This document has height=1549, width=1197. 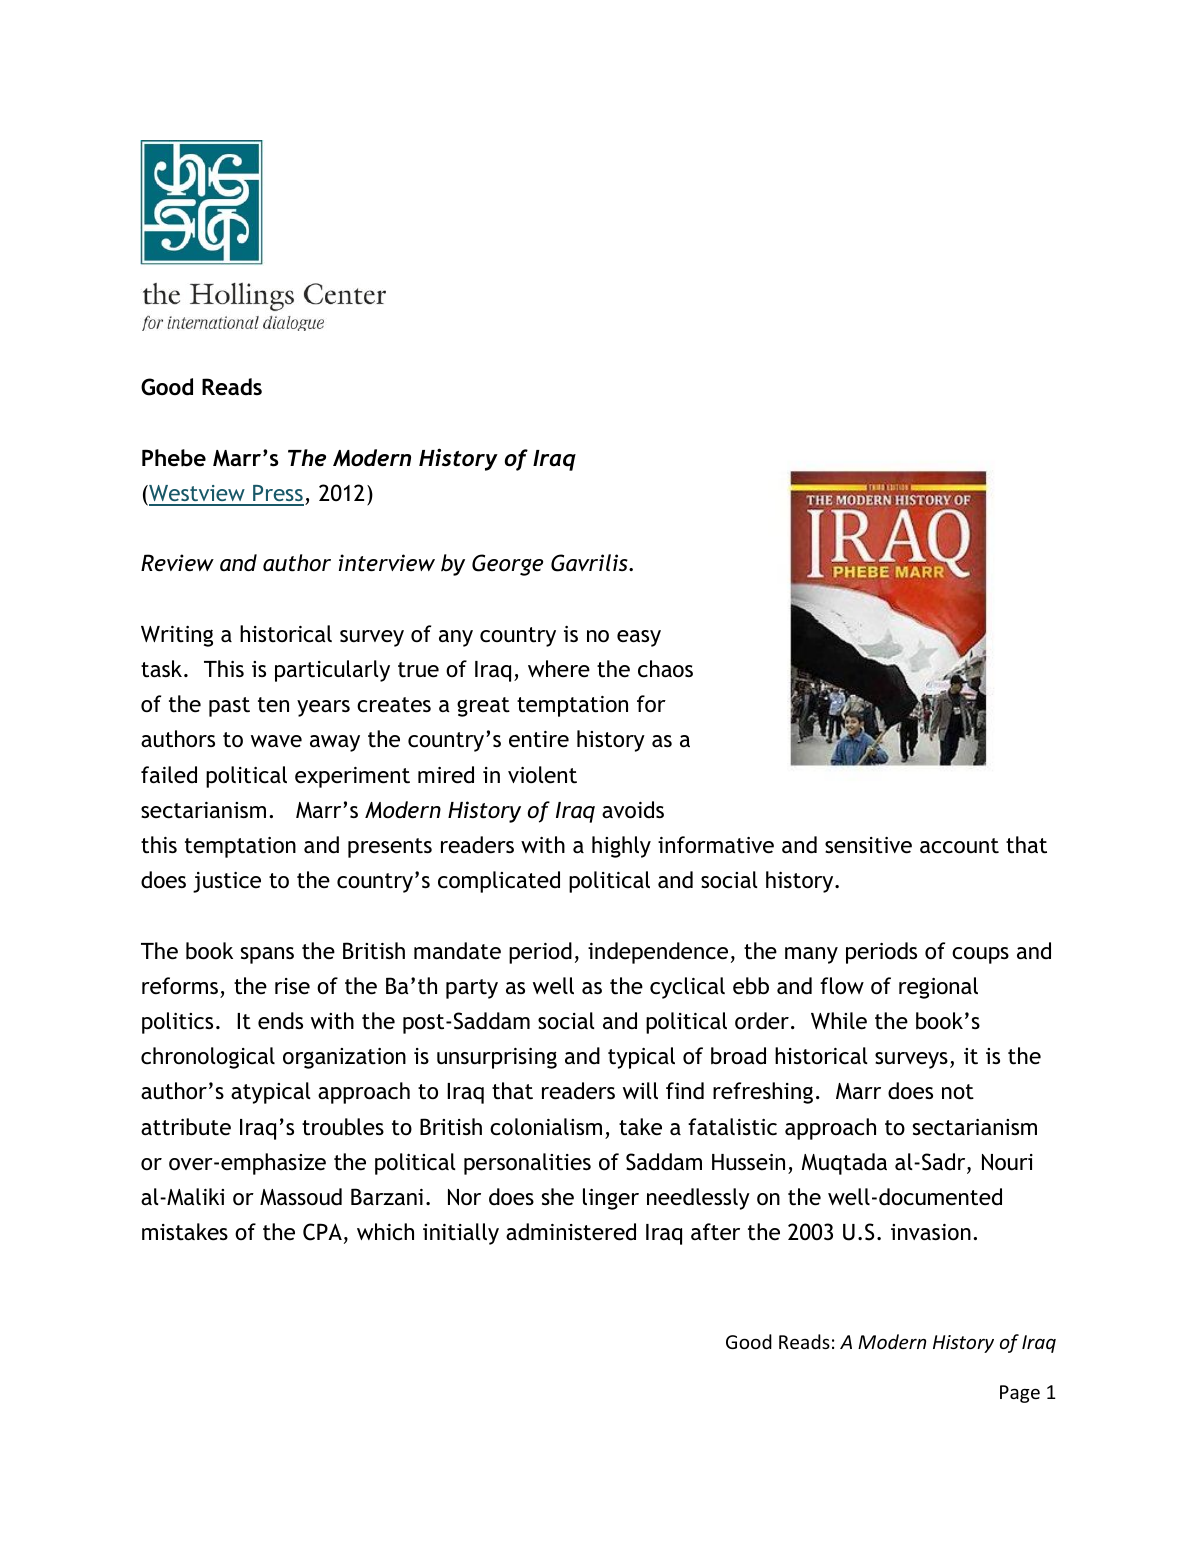 I want to click on justice, so click(x=227, y=882).
